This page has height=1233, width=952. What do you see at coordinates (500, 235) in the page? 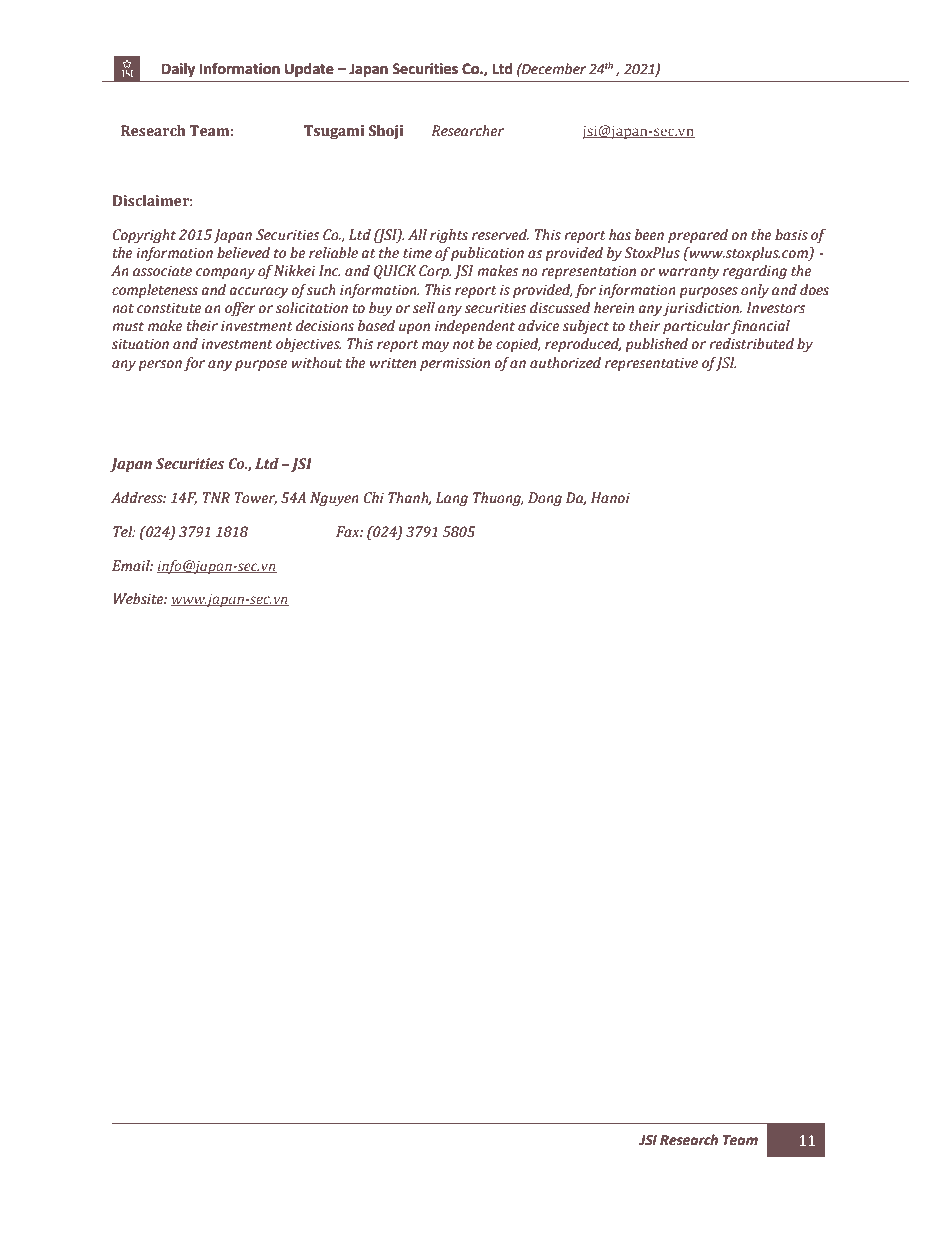
I see `reserved` at bounding box center [500, 235].
